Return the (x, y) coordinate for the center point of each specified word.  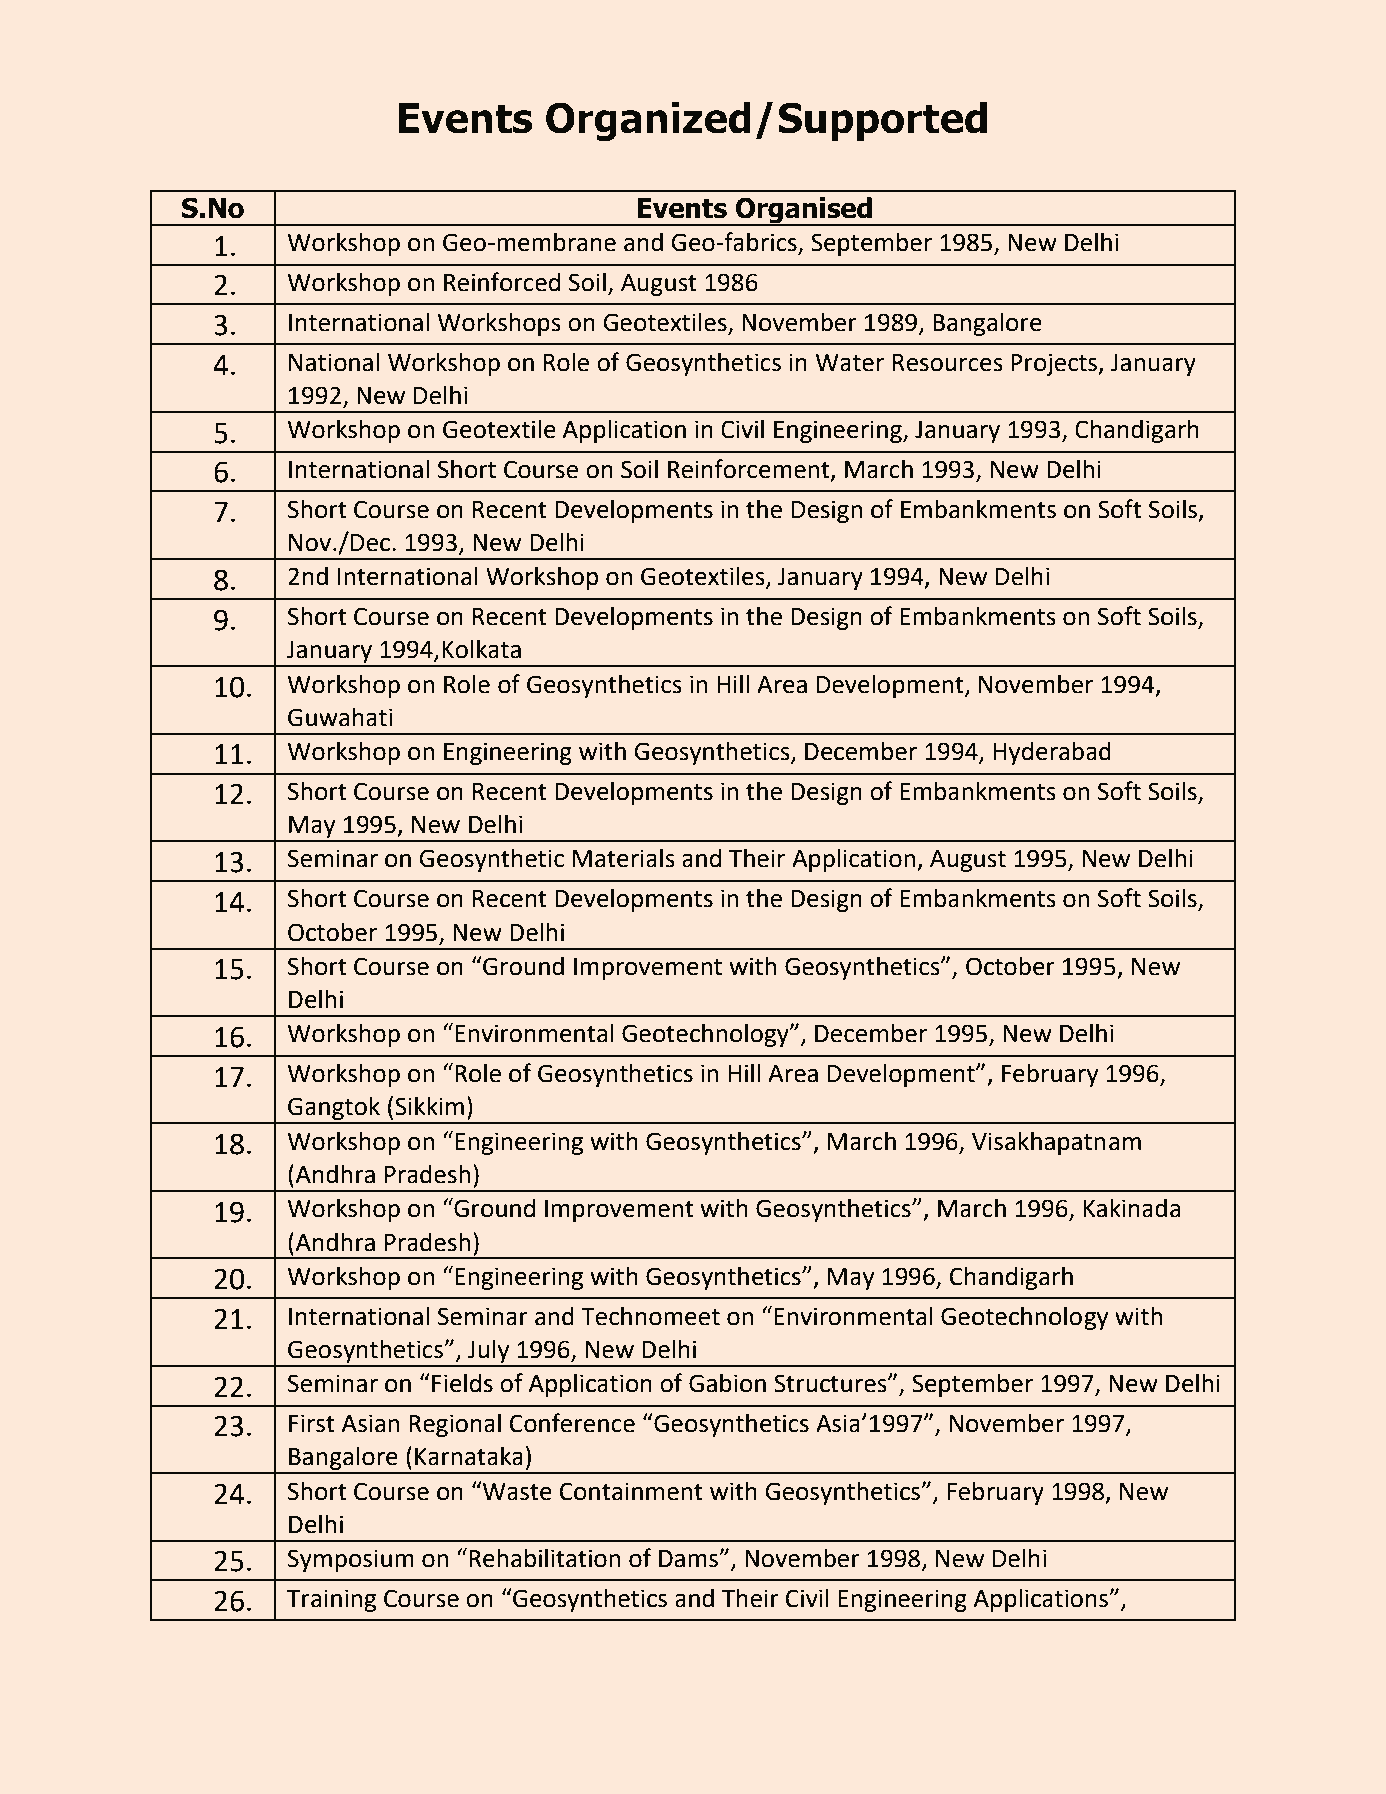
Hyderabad (1052, 753)
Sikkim (429, 1106)
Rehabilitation (544, 1558)
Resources (948, 363)
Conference (572, 1423)
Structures (831, 1383)
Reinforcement (750, 470)
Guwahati (340, 717)
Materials (624, 858)
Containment (631, 1491)
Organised (804, 211)
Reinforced (502, 282)
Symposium (351, 1560)
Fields (462, 1383)
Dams (689, 1559)
